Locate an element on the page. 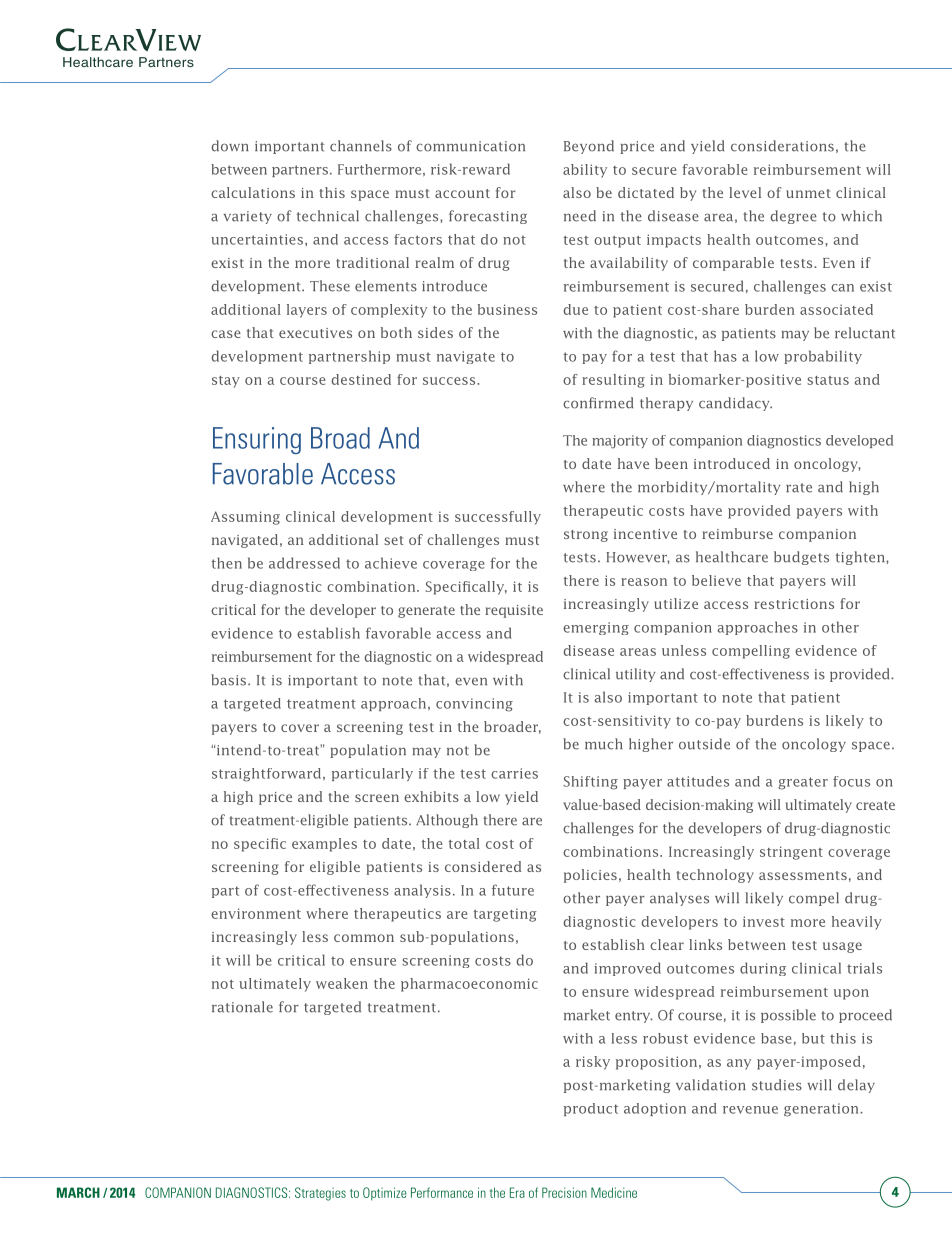  total is located at coordinates (464, 843).
